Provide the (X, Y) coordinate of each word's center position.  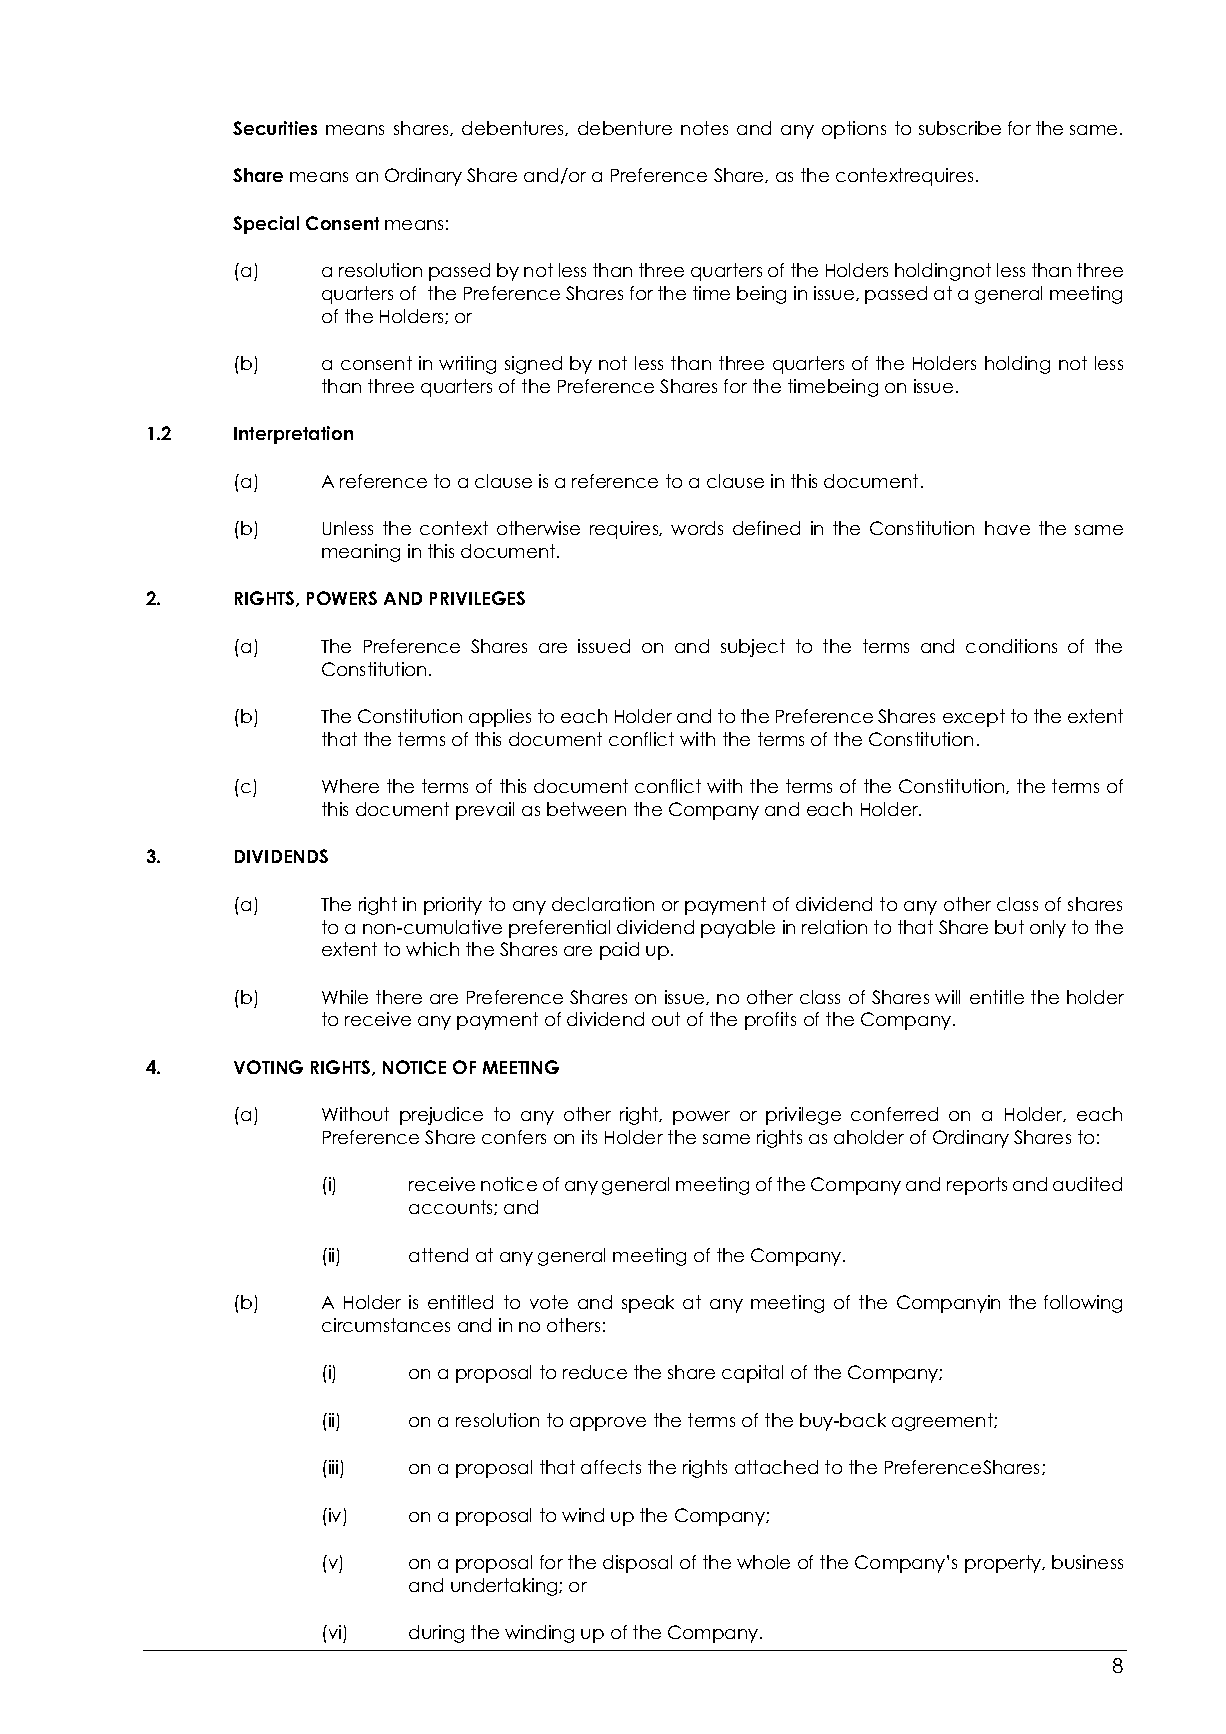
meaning (361, 553)
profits (770, 1021)
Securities (275, 128)
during (436, 1634)
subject (753, 648)
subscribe (960, 128)
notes (704, 128)
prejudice (441, 1116)
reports (977, 1186)
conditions (1011, 646)
